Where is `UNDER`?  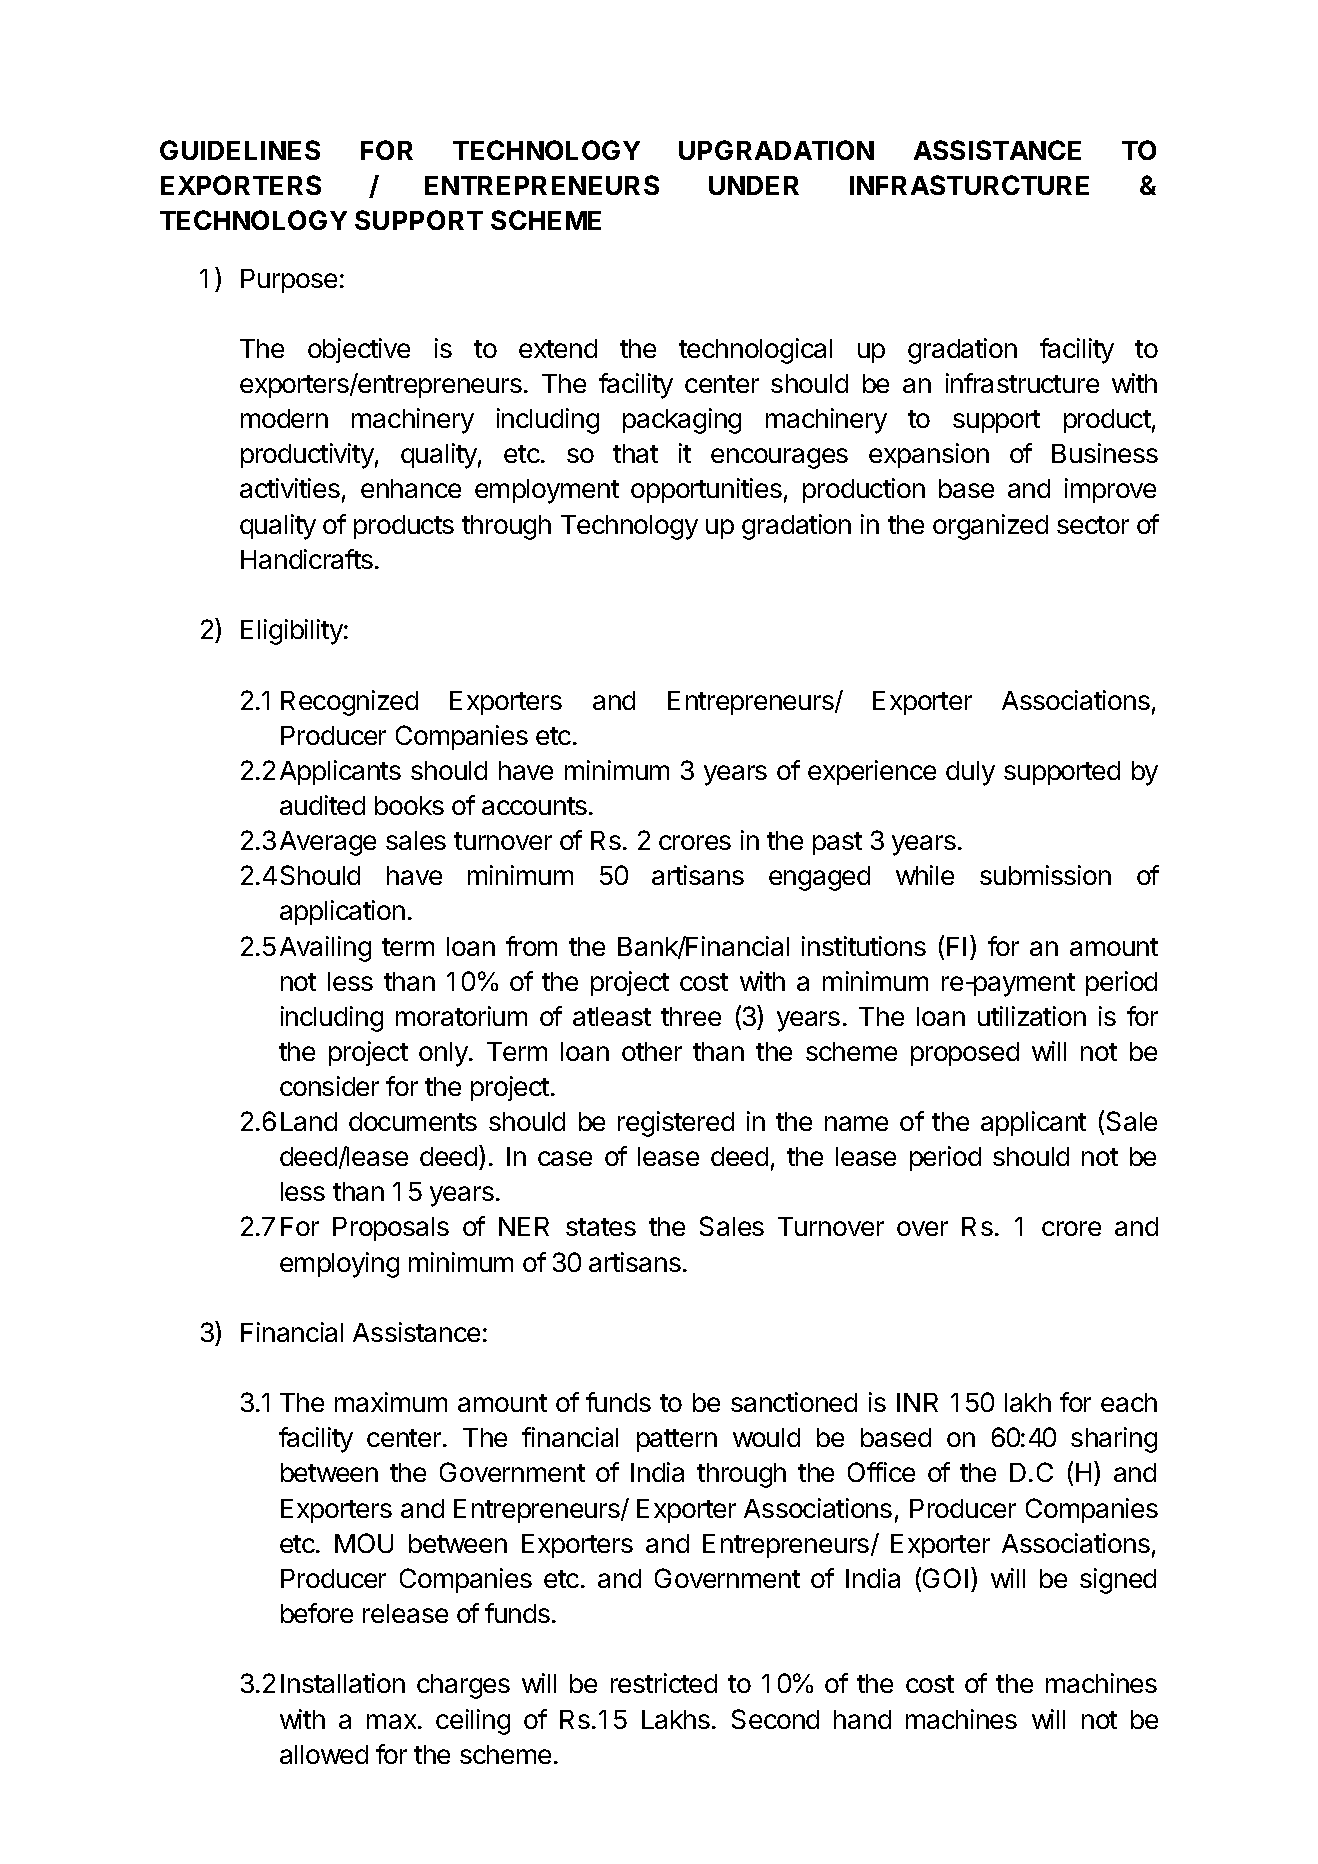 UNDER is located at coordinates (754, 185).
